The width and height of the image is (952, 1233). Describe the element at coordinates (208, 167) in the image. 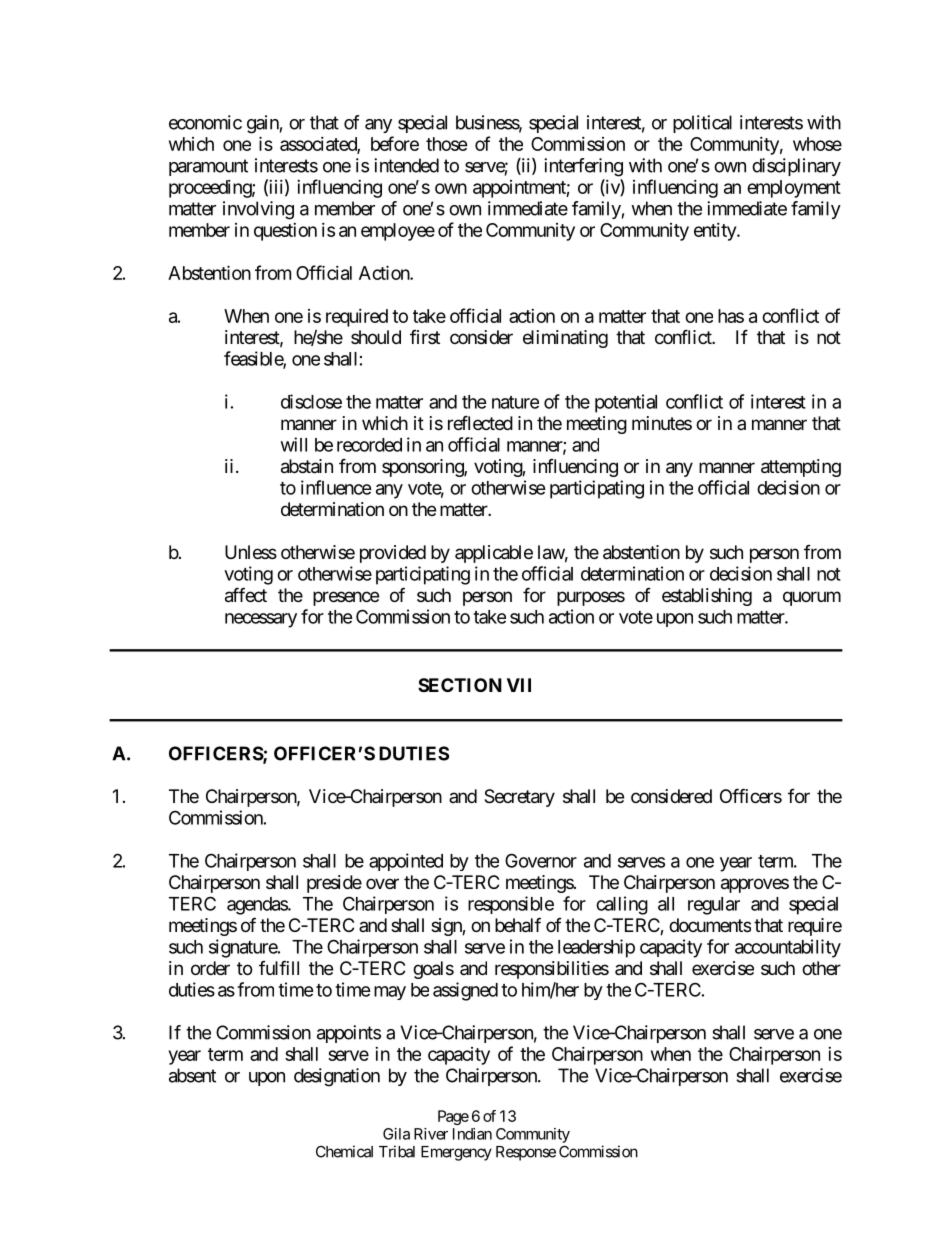

I see `paramount` at that location.
